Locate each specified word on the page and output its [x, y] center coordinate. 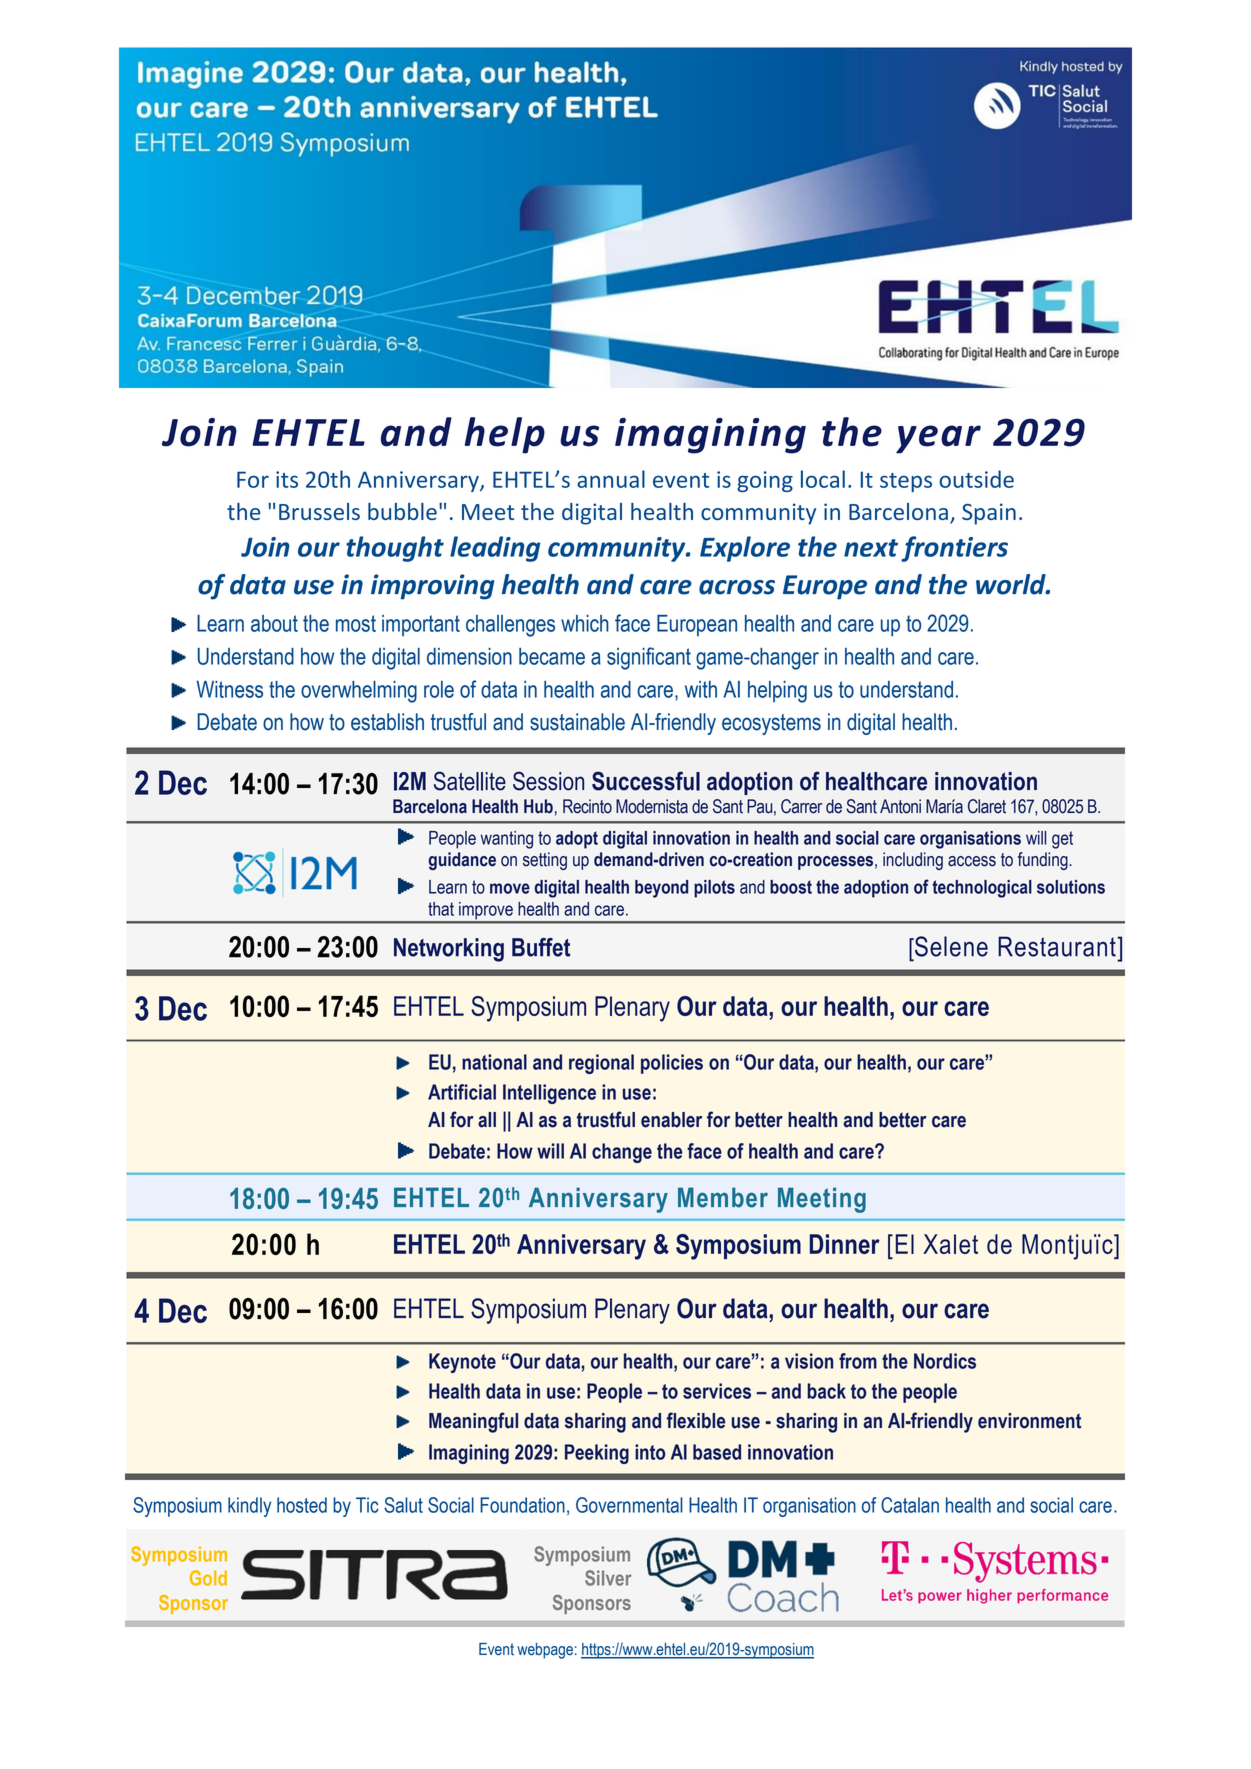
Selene [950, 946]
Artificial [462, 1092]
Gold [208, 1578]
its [287, 479]
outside [976, 479]
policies [672, 1064]
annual [611, 479]
